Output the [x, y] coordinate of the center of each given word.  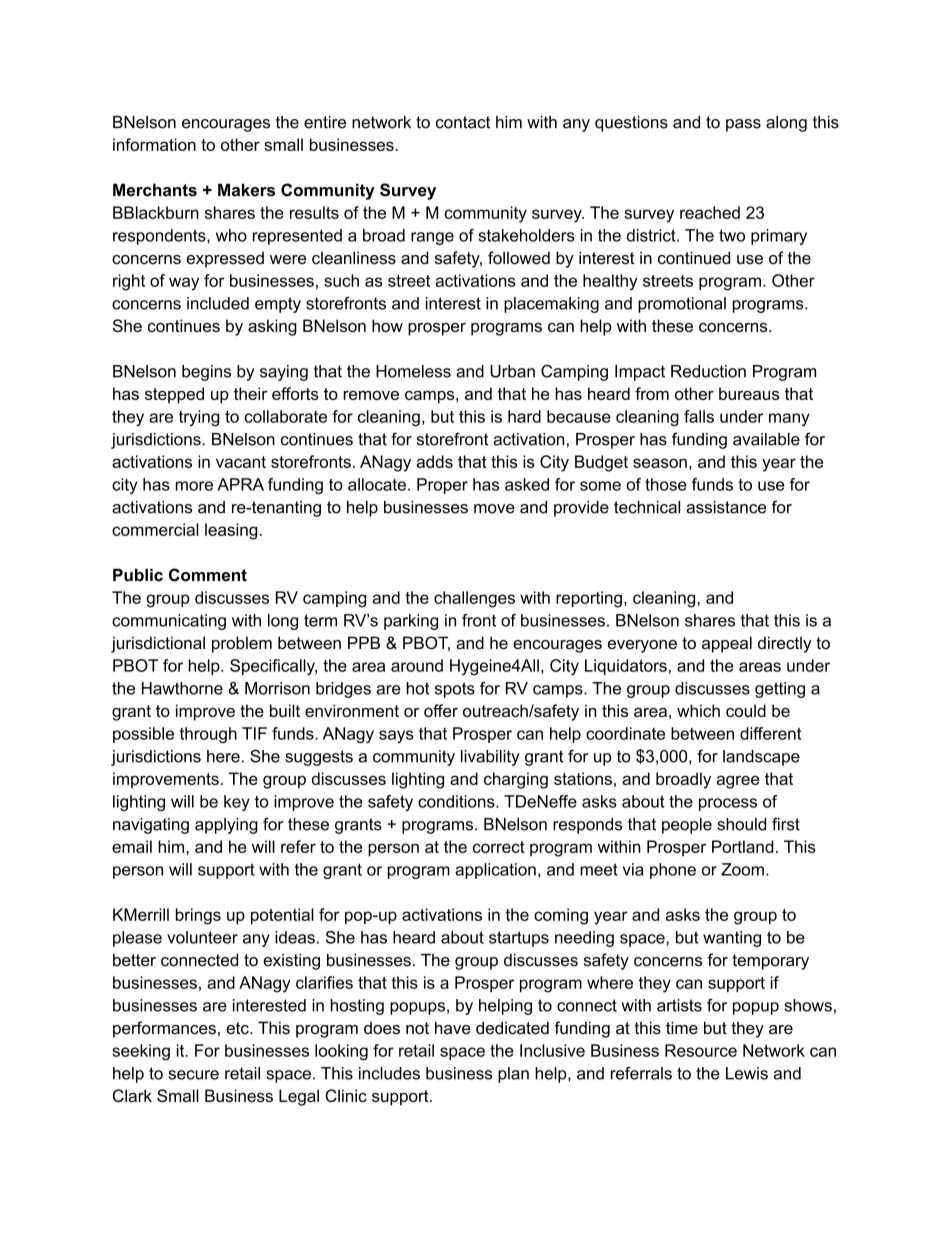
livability [490, 758]
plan [513, 1075]
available [766, 439]
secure [194, 1075]
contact [463, 122]
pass [743, 125]
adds [434, 461]
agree [738, 782]
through [208, 735]
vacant [241, 462]
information [154, 144]
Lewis [747, 1073]
